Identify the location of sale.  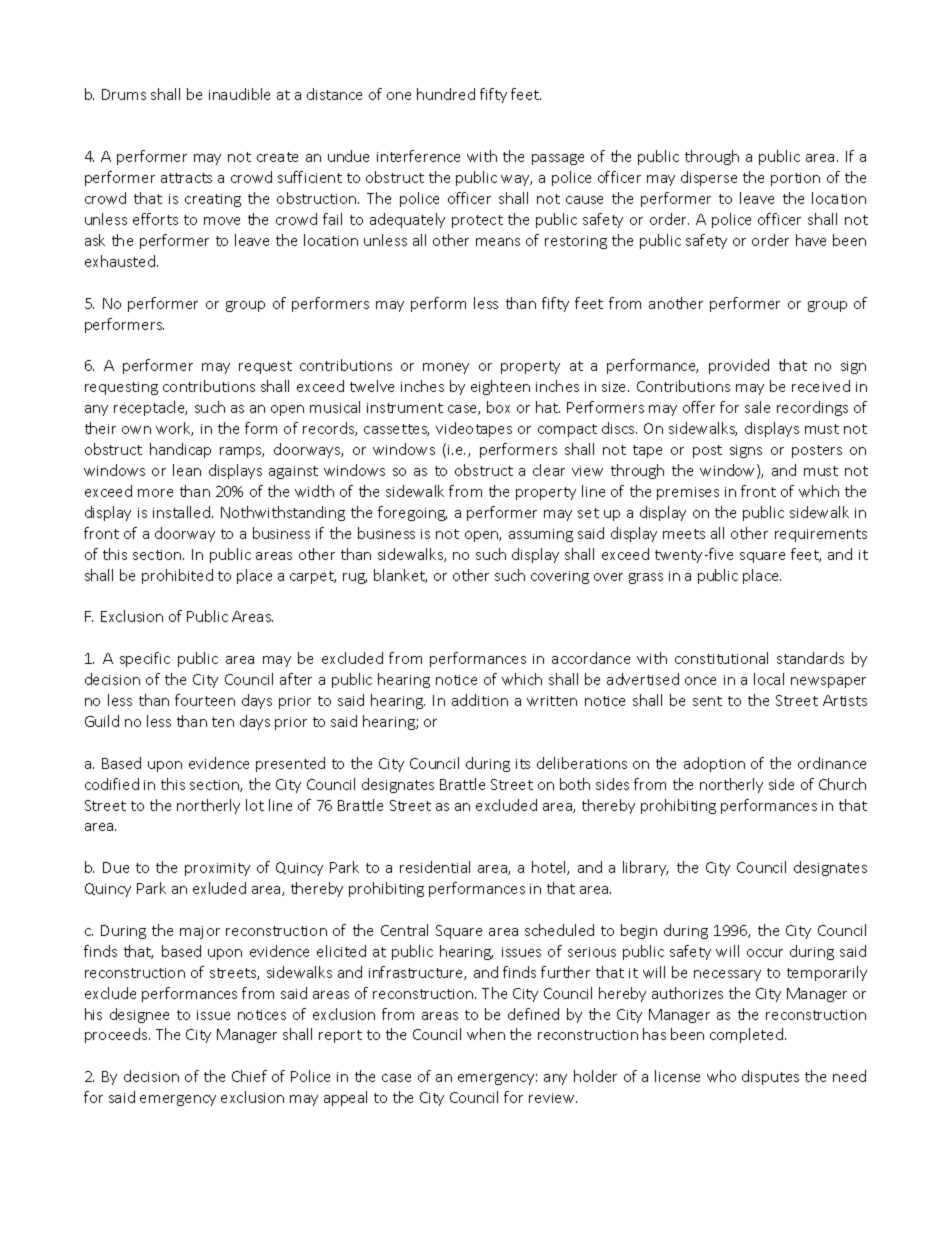
(757, 407).
